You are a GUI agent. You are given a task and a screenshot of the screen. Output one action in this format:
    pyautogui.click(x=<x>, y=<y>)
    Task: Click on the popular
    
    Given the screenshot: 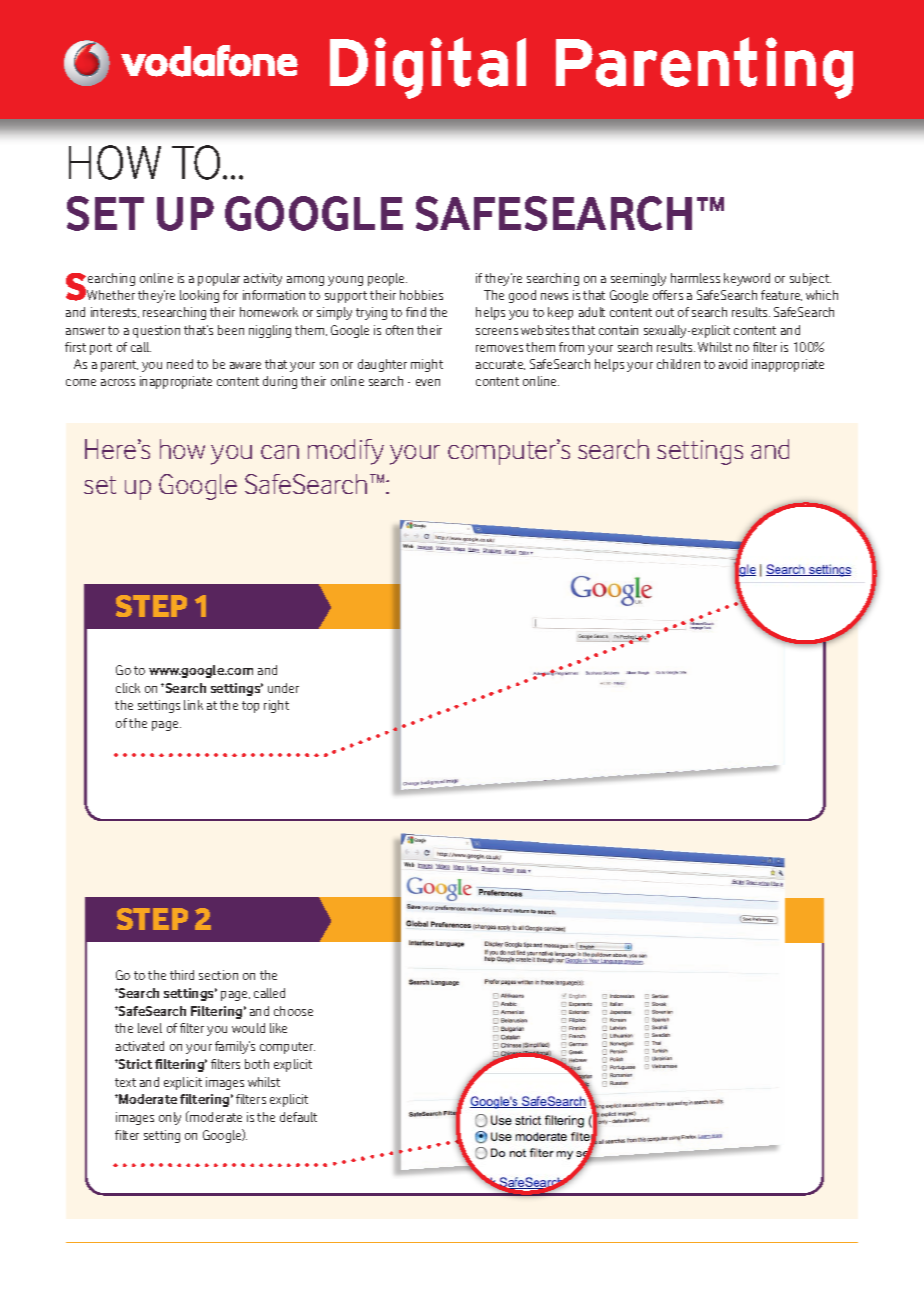 What is the action you would take?
    pyautogui.click(x=219, y=279)
